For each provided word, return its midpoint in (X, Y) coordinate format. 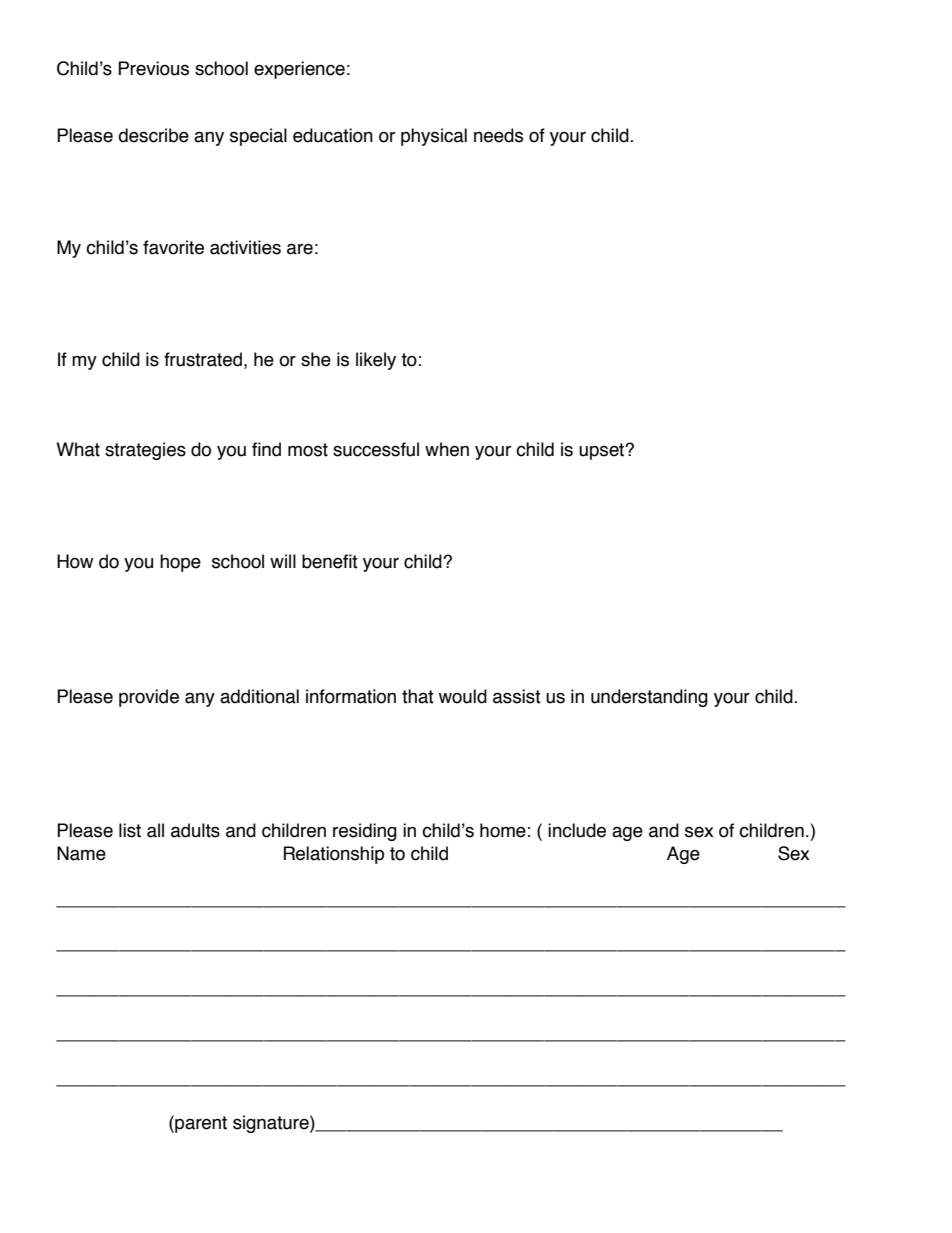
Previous (153, 68)
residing (365, 832)
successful (376, 449)
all (155, 830)
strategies (145, 451)
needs (498, 135)
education (333, 135)
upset (603, 451)
